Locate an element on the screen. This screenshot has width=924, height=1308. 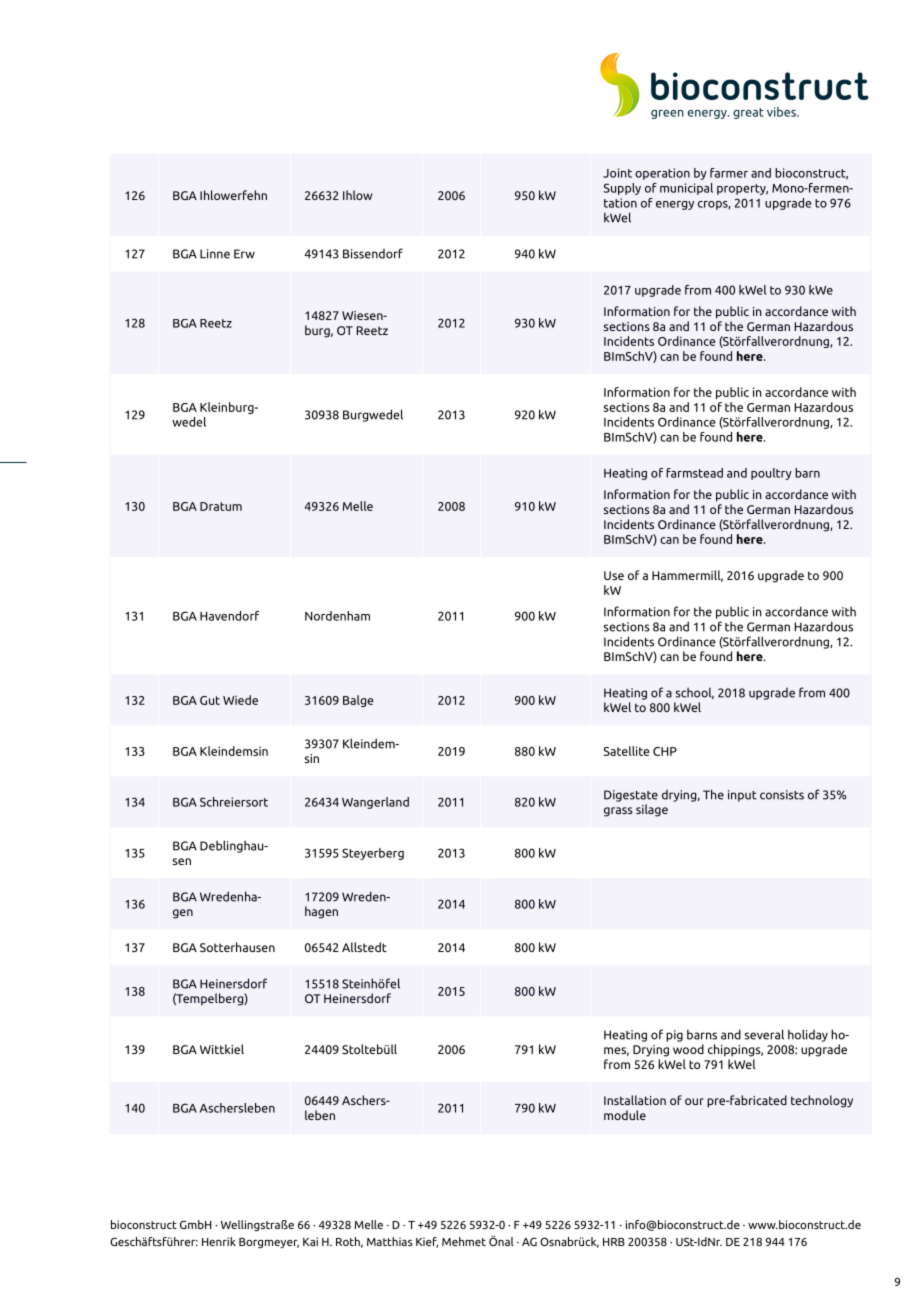
Mehmet is located at coordinates (464, 1241).
